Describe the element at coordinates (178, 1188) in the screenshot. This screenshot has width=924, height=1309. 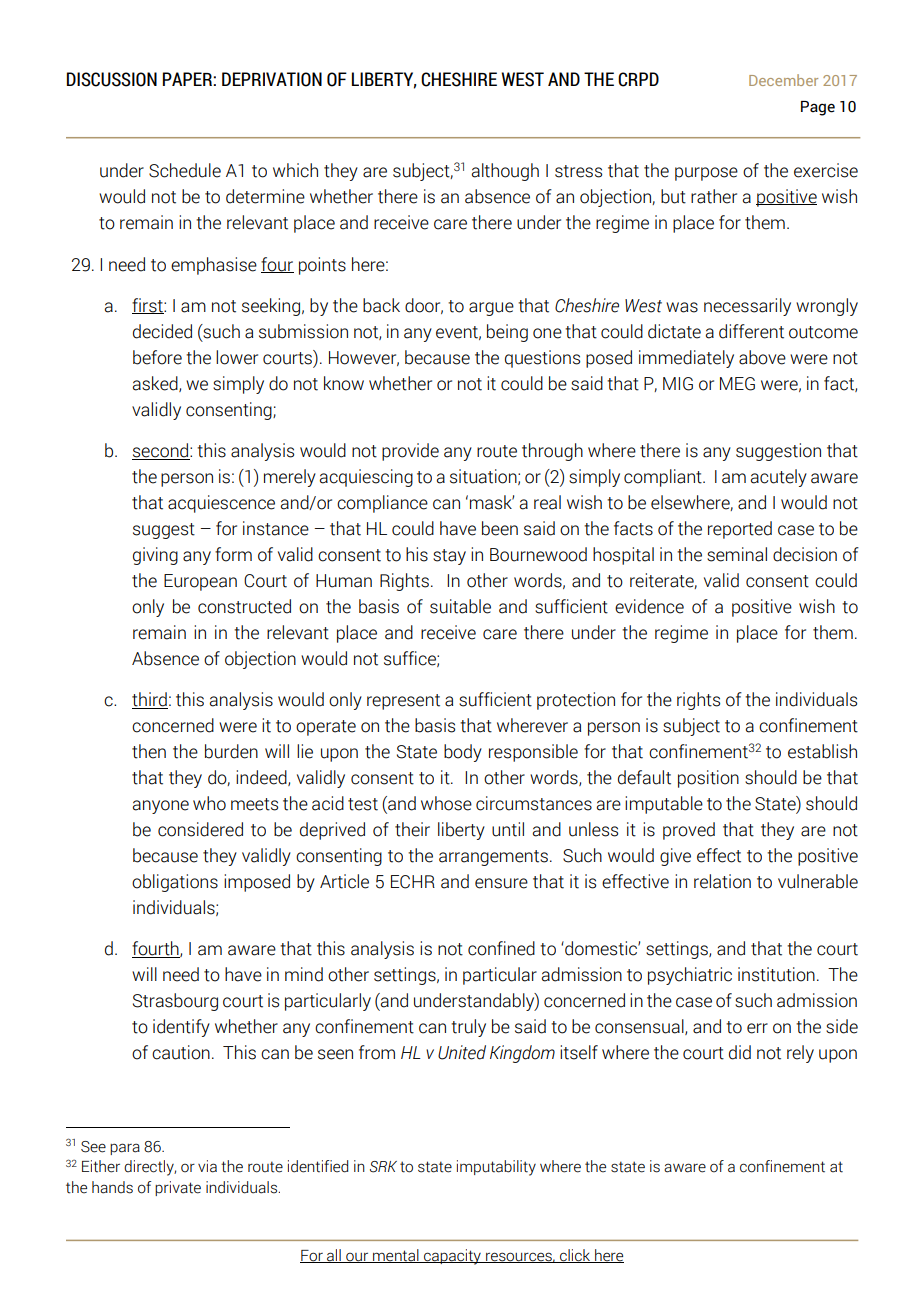
I see `private` at that location.
